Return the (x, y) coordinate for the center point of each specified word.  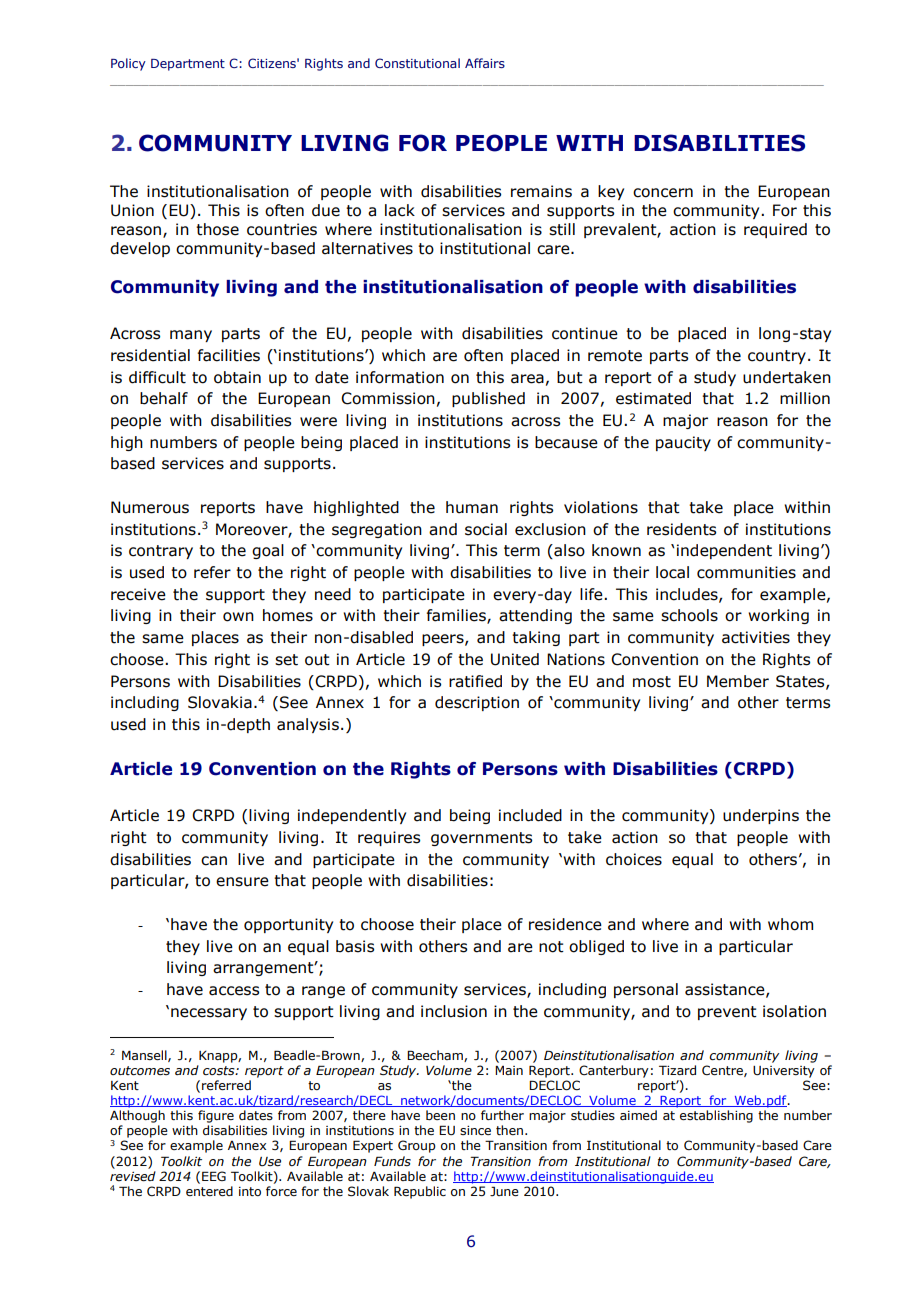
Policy (128, 64)
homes (288, 615)
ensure (242, 882)
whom (790, 924)
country (777, 357)
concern (663, 193)
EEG (214, 1176)
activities (756, 637)
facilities (229, 355)
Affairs (485, 63)
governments (481, 839)
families (457, 616)
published (488, 399)
